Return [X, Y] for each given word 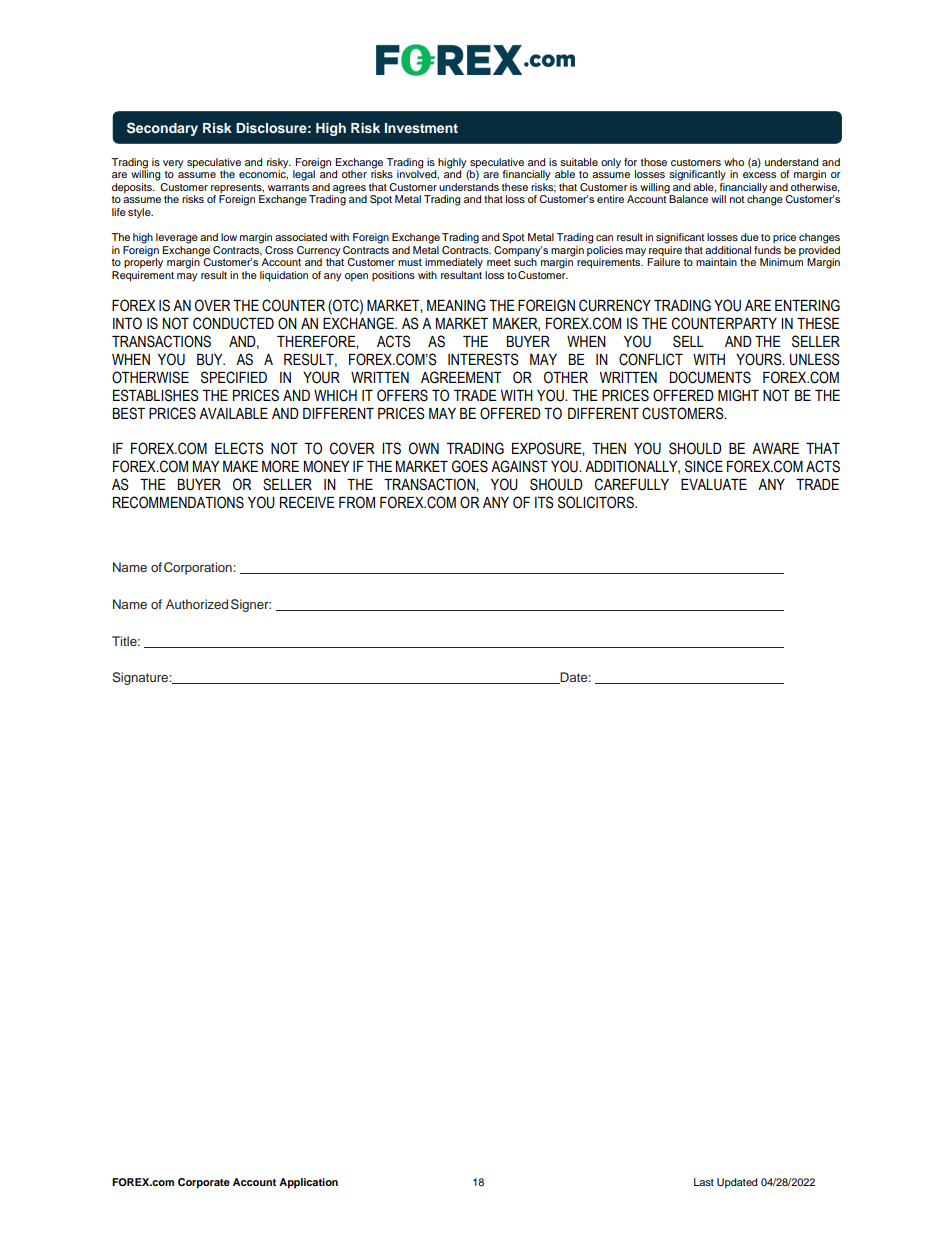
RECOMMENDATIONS [178, 502]
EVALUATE [714, 485]
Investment [421, 128]
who [734, 162]
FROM [357, 502]
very [173, 164]
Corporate [204, 1183]
